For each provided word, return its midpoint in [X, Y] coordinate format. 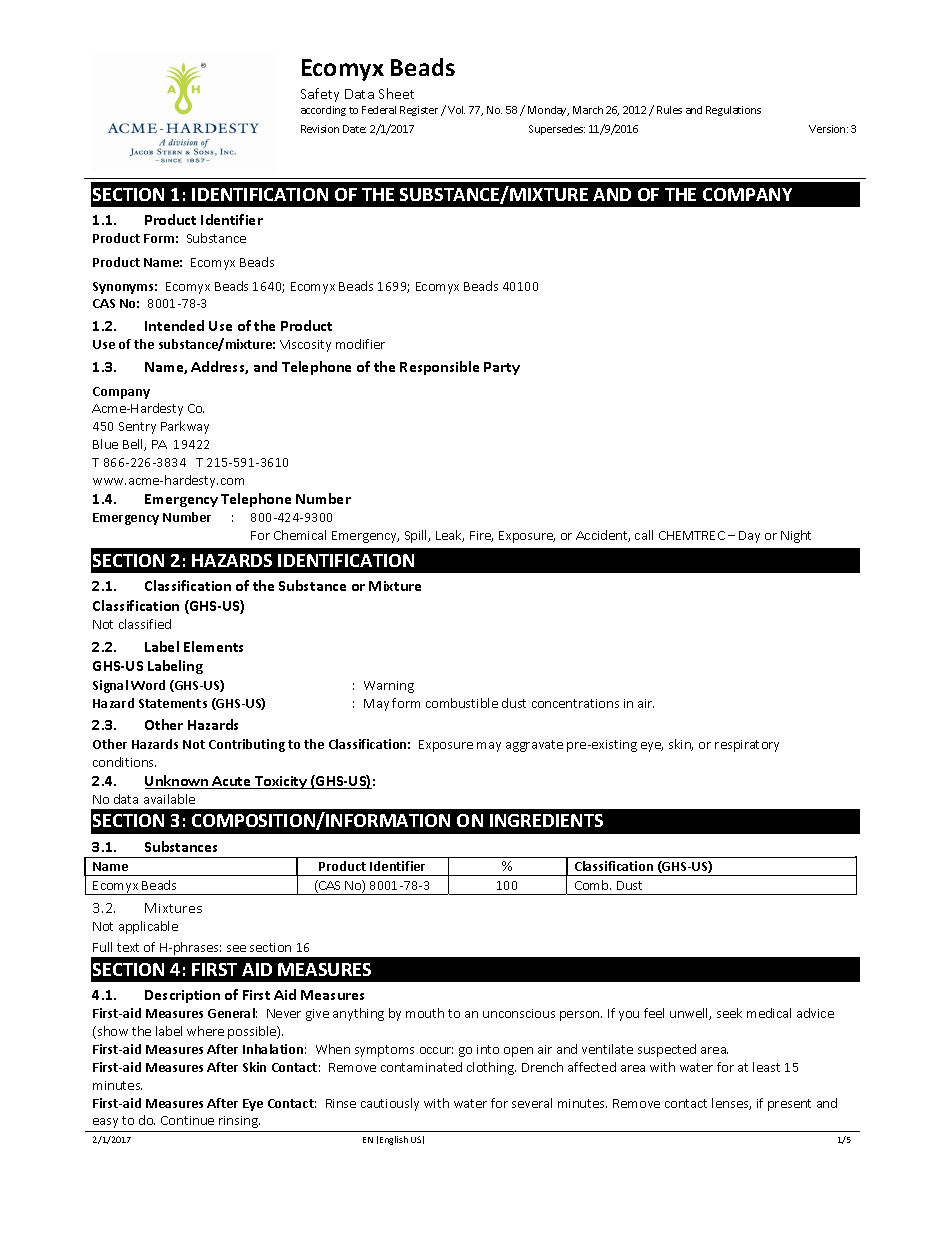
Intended [174, 325]
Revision [320, 129]
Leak [450, 536]
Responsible [439, 368]
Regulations [733, 111]
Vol [456, 110]
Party [502, 368]
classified [145, 624]
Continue [187, 1120]
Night [796, 536]
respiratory [747, 746]
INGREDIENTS [546, 820]
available [169, 799]
